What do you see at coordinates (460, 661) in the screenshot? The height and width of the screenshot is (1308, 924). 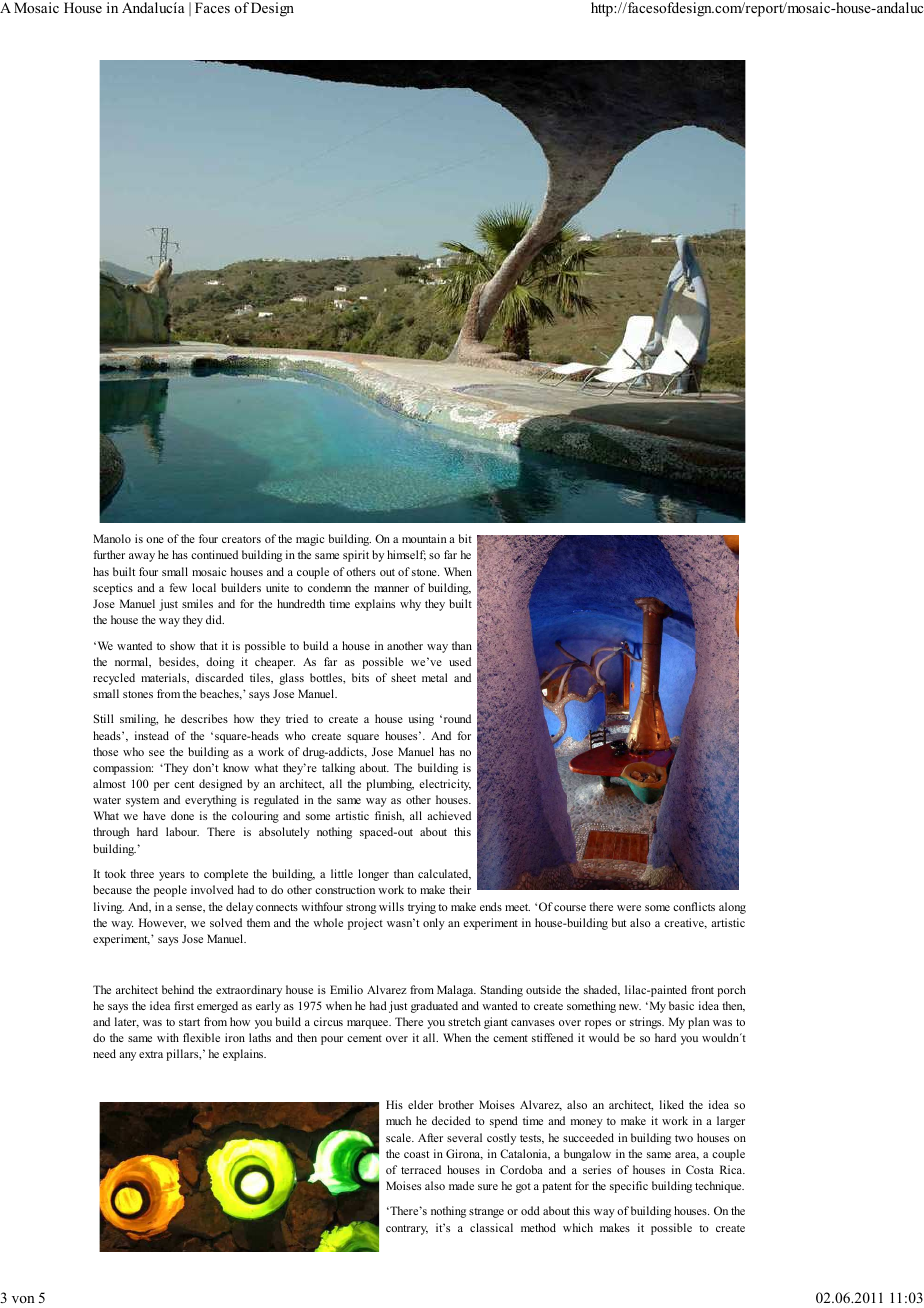 I see `used` at bounding box center [460, 661].
